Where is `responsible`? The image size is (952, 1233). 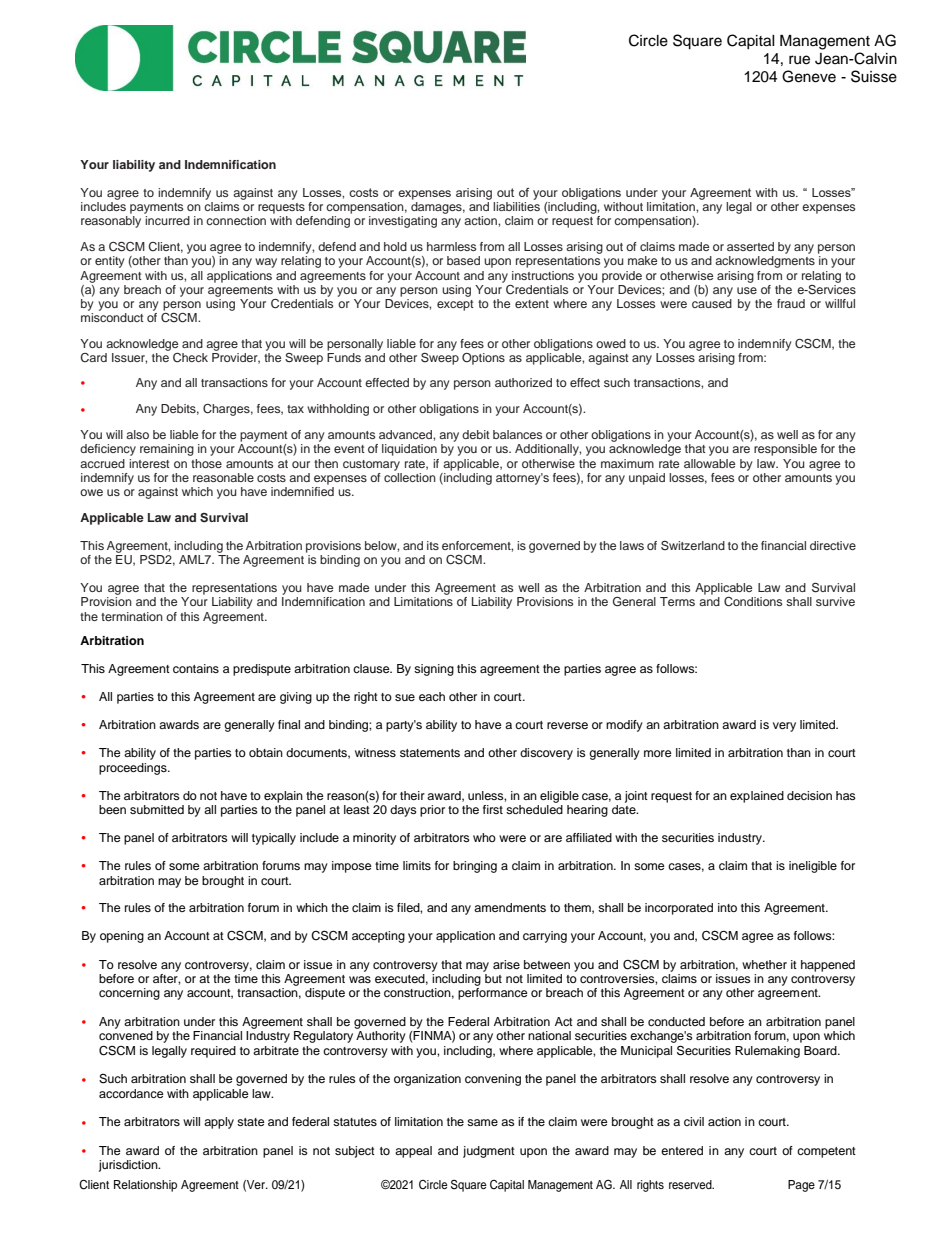 responsible is located at coordinates (785, 450).
